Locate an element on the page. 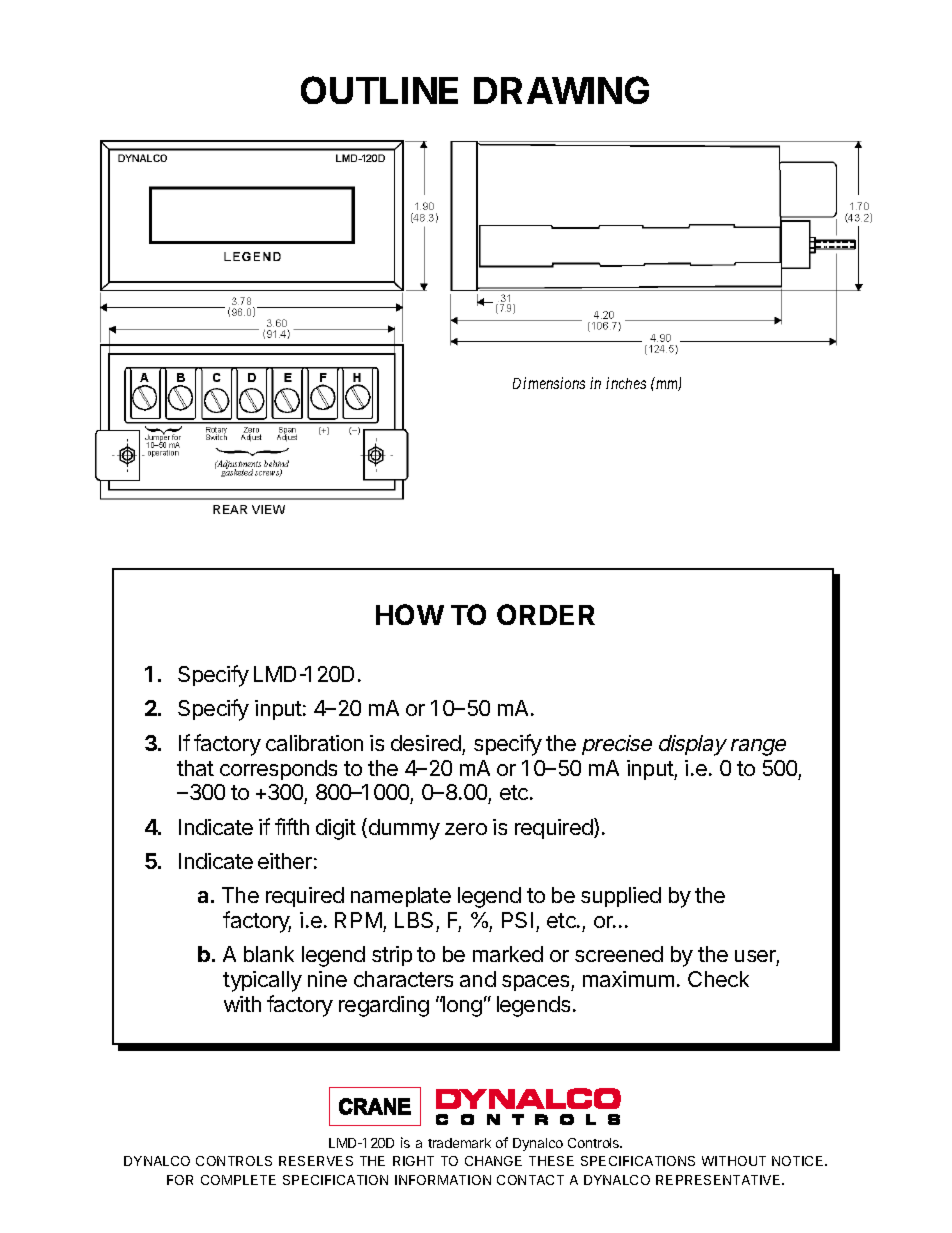 The width and height of the document is (952, 1233). HOW is located at coordinates (410, 614).
